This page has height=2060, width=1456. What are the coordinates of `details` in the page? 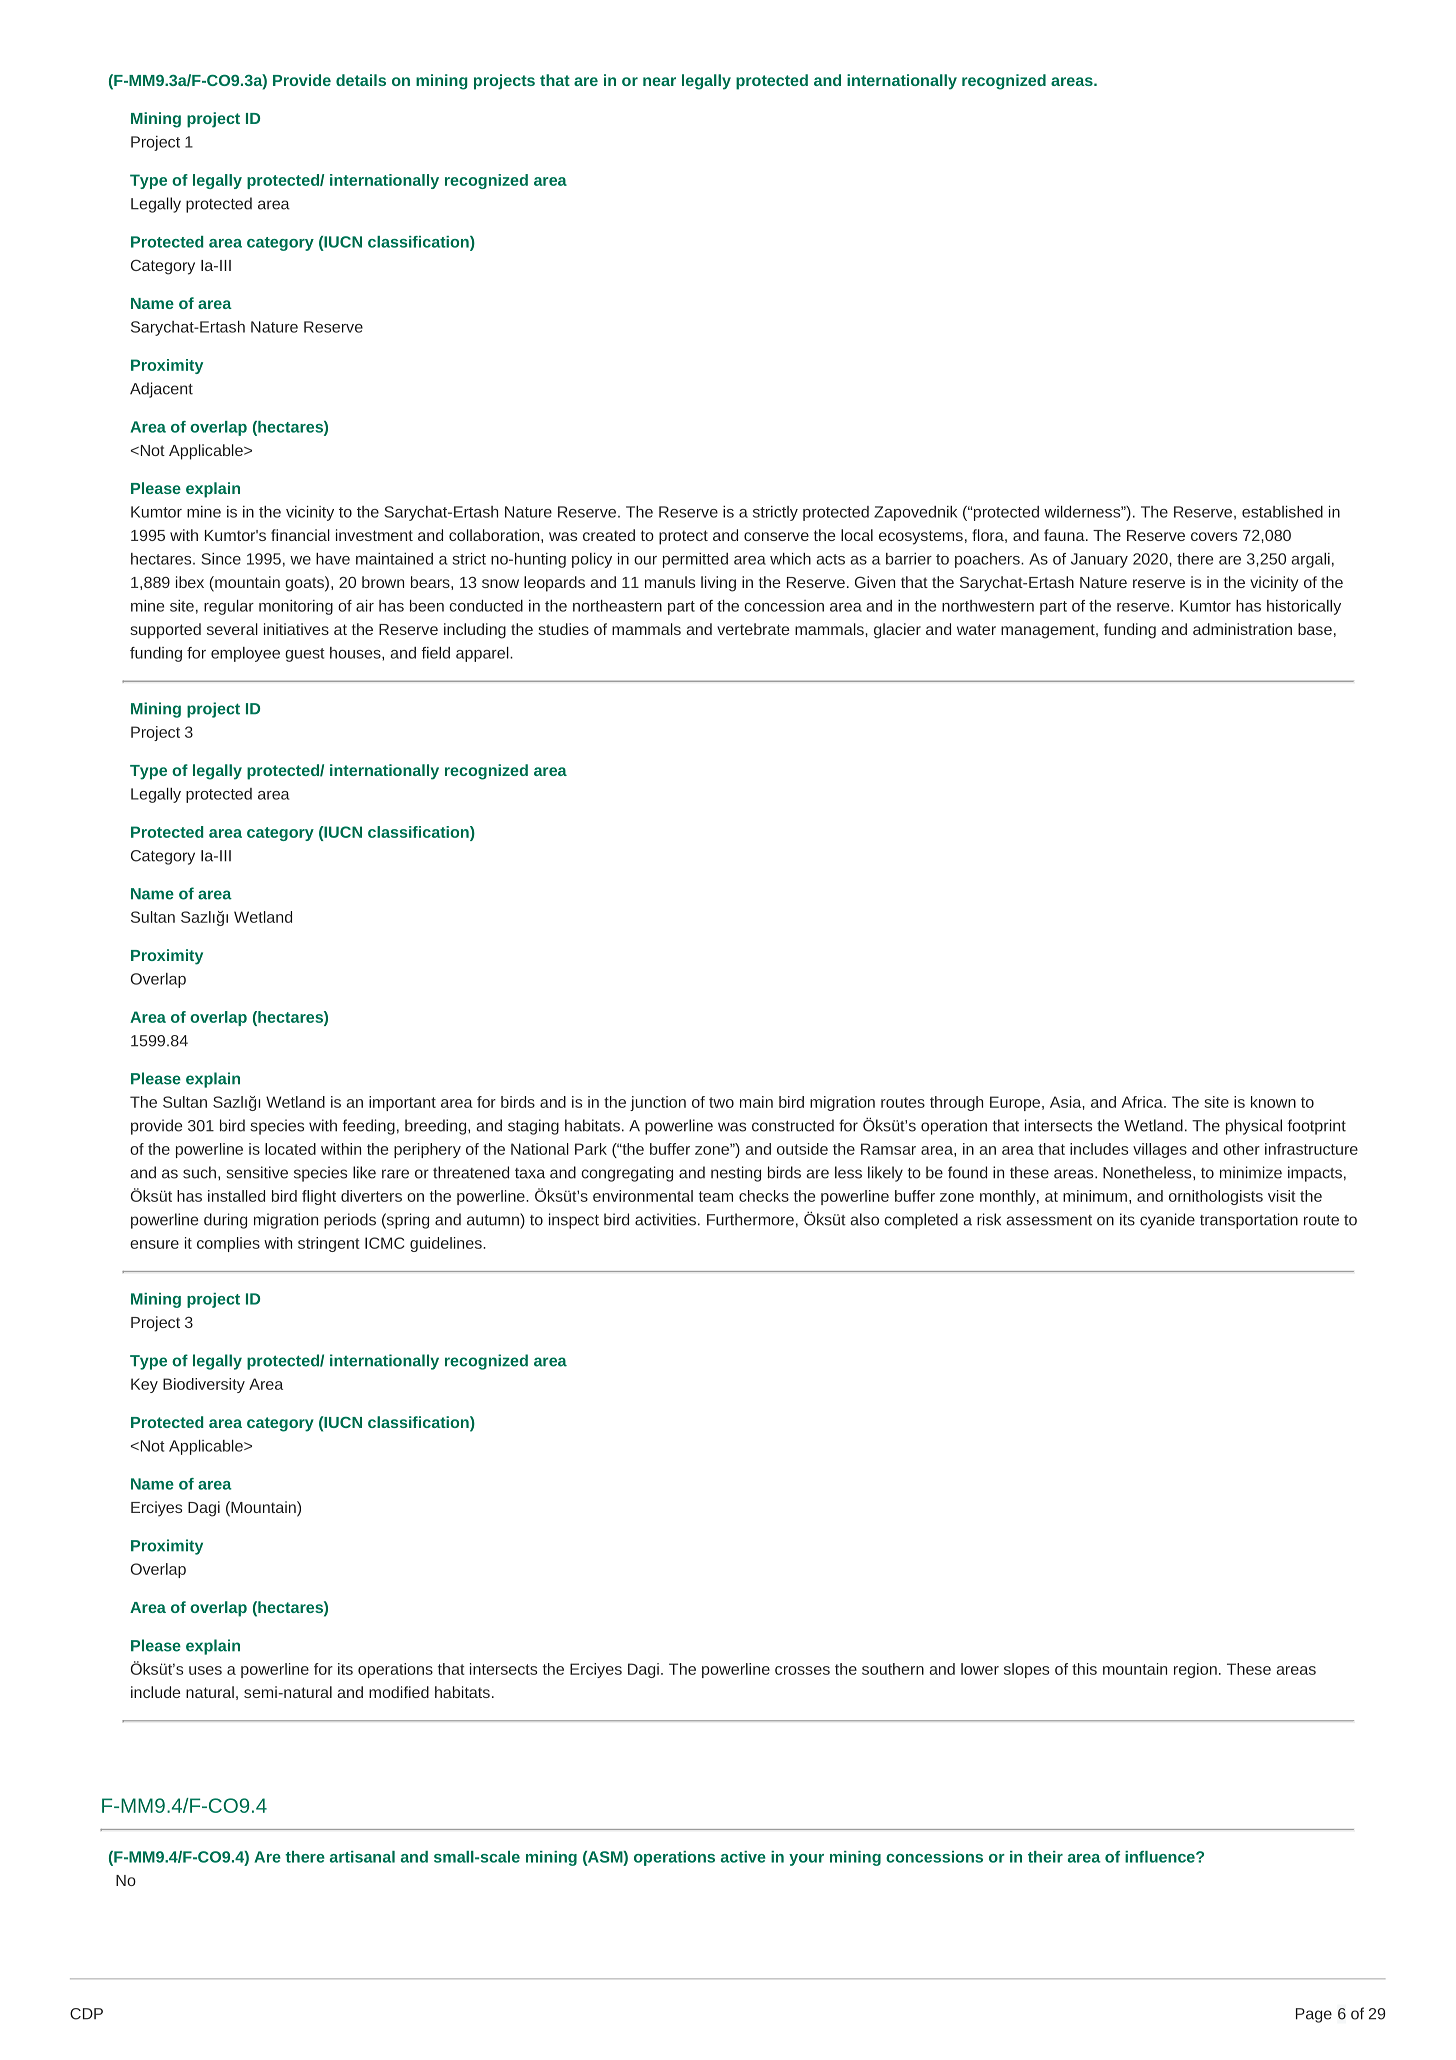 It's located at (361, 80).
